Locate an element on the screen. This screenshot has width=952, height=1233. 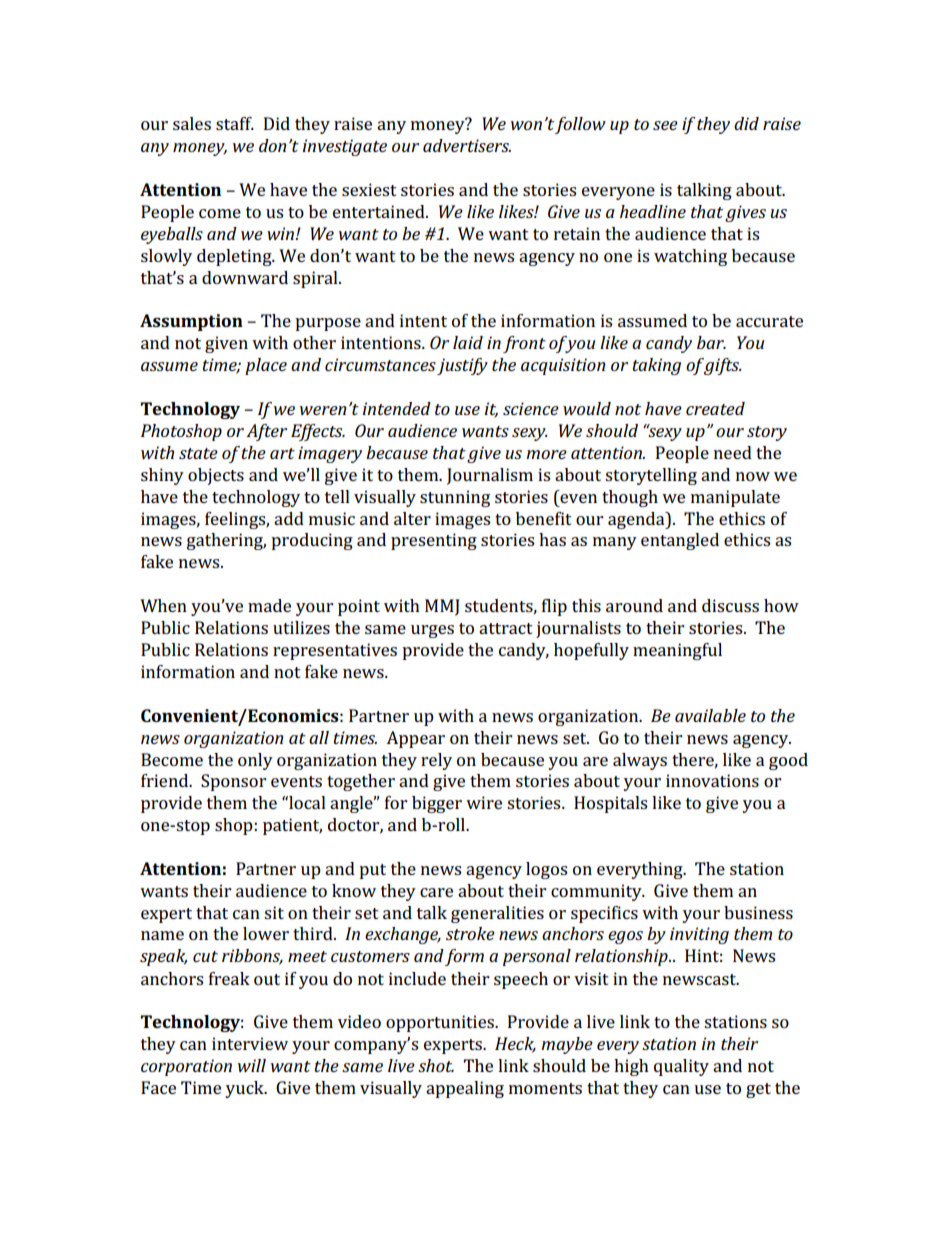
will is located at coordinates (252, 1065).
